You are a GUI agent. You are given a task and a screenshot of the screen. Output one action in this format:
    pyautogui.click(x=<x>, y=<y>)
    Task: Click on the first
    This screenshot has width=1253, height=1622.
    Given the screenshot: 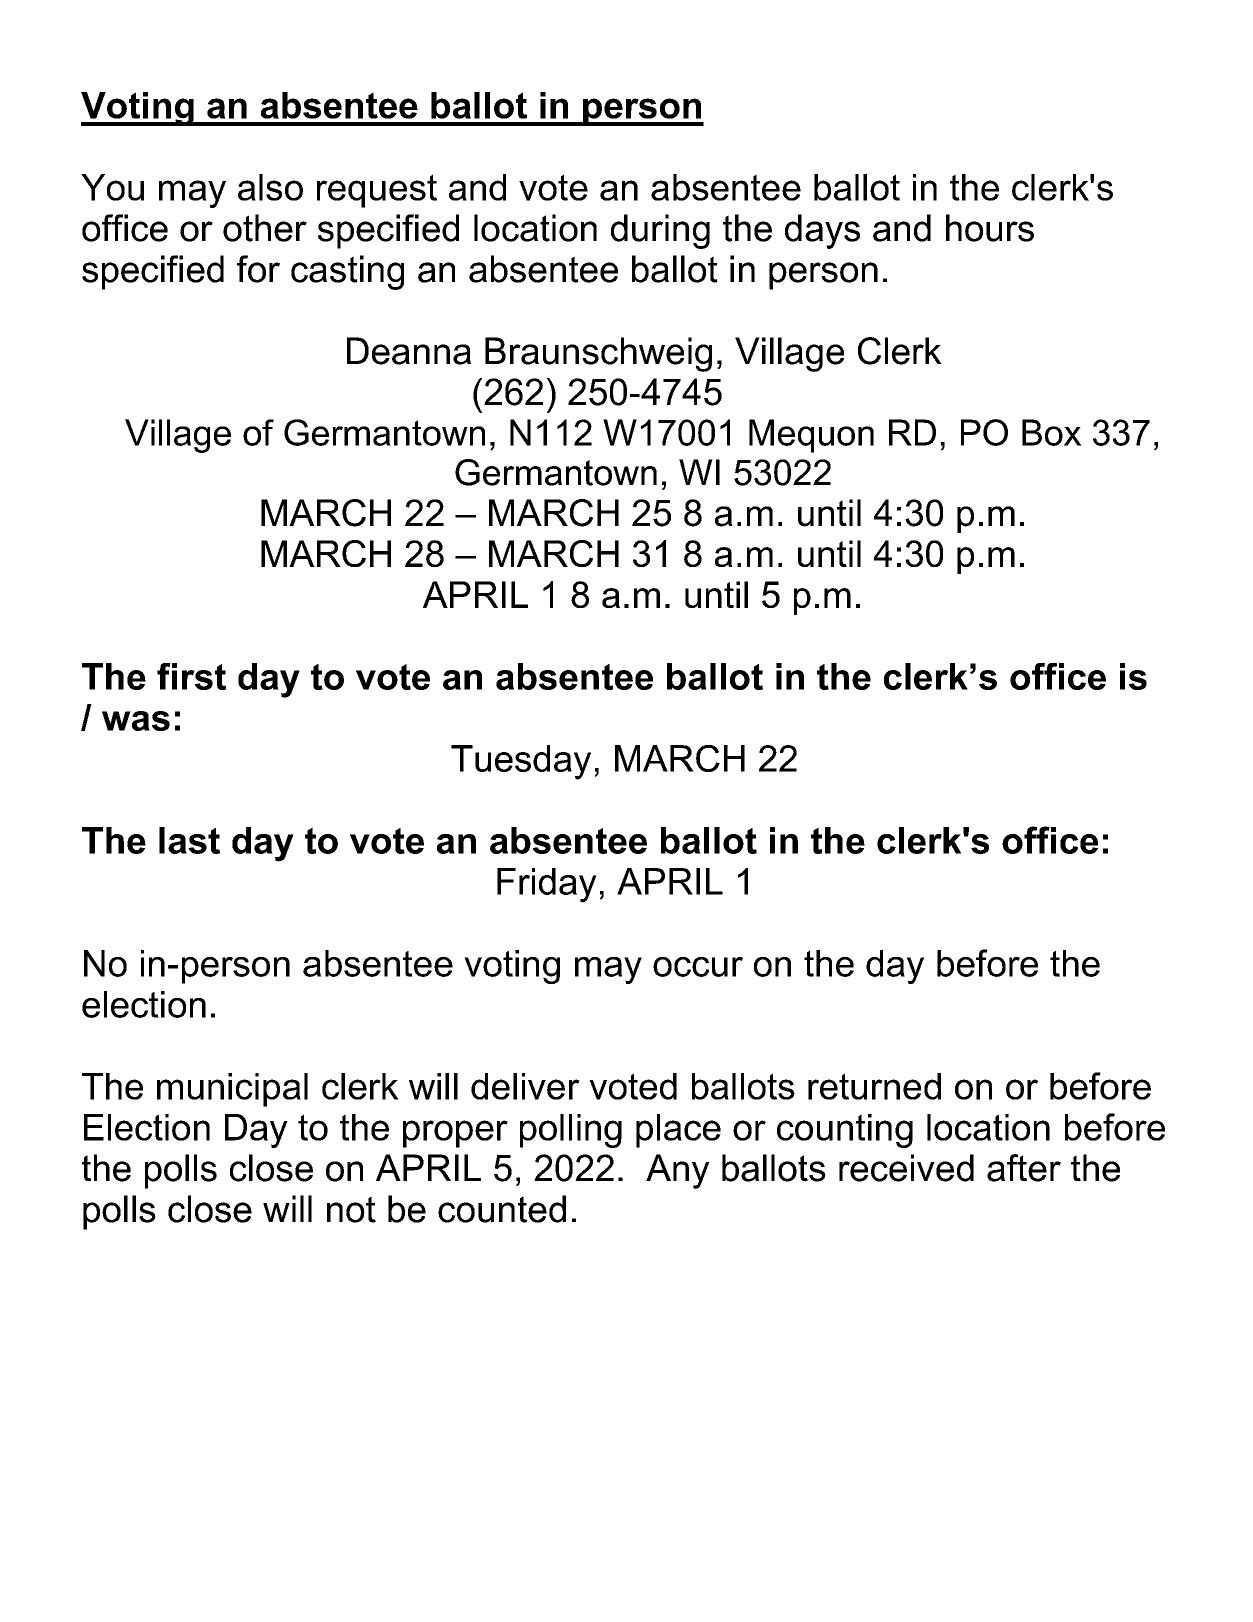 What is the action you would take?
    pyautogui.click(x=191, y=676)
